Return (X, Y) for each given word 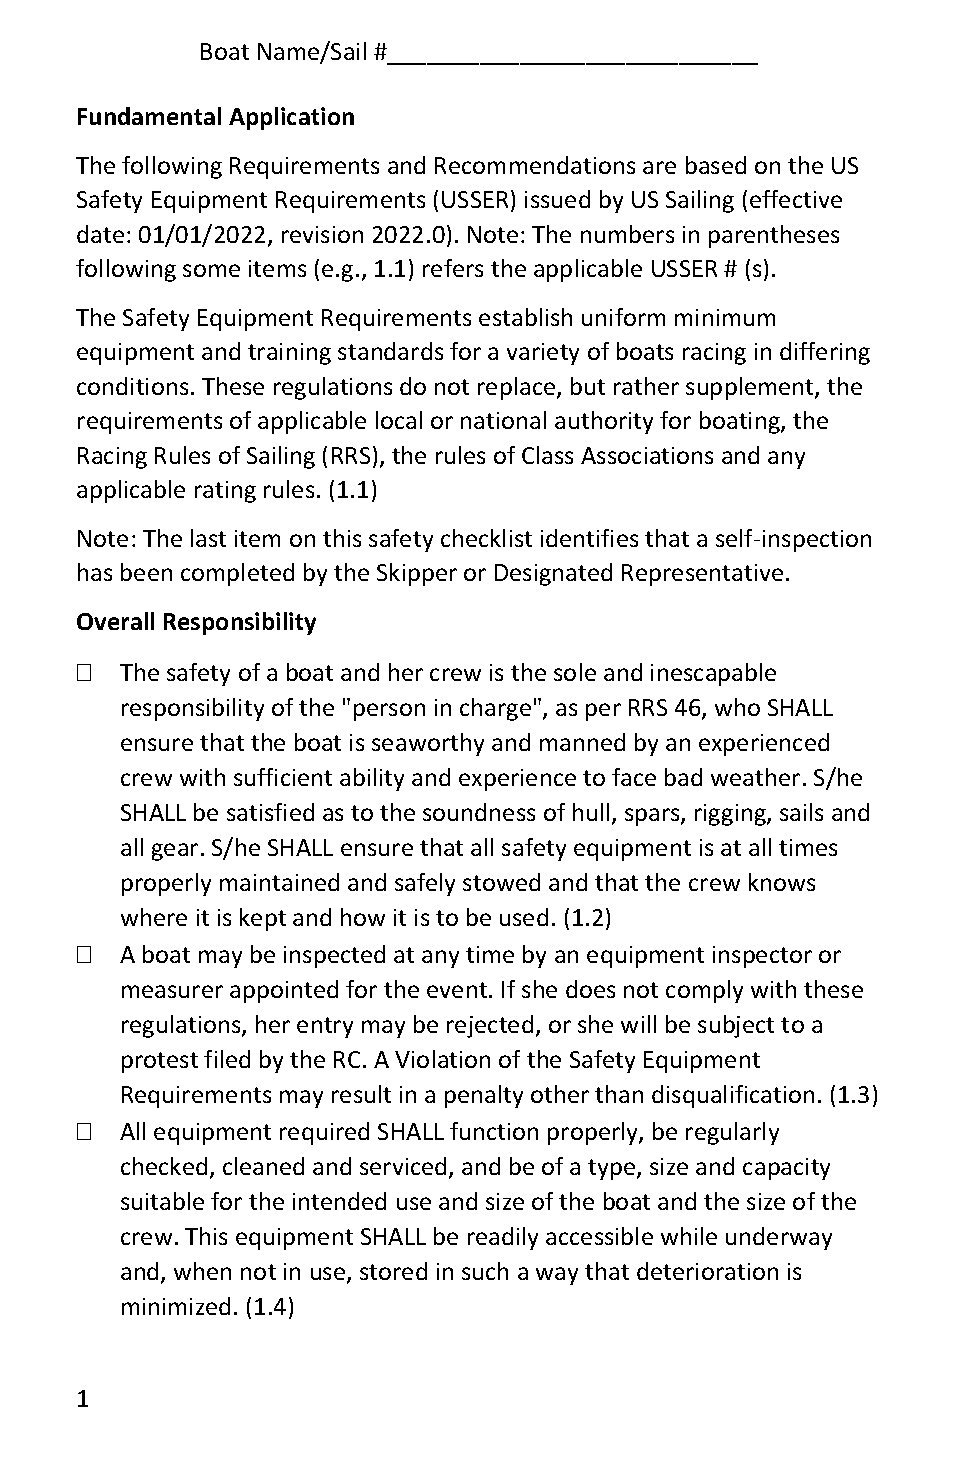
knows (782, 882)
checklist (486, 538)
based (716, 165)
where (154, 917)
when (202, 1271)
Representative (702, 575)
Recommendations (535, 165)
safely (425, 884)
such (485, 1271)
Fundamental (149, 116)
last (208, 538)
